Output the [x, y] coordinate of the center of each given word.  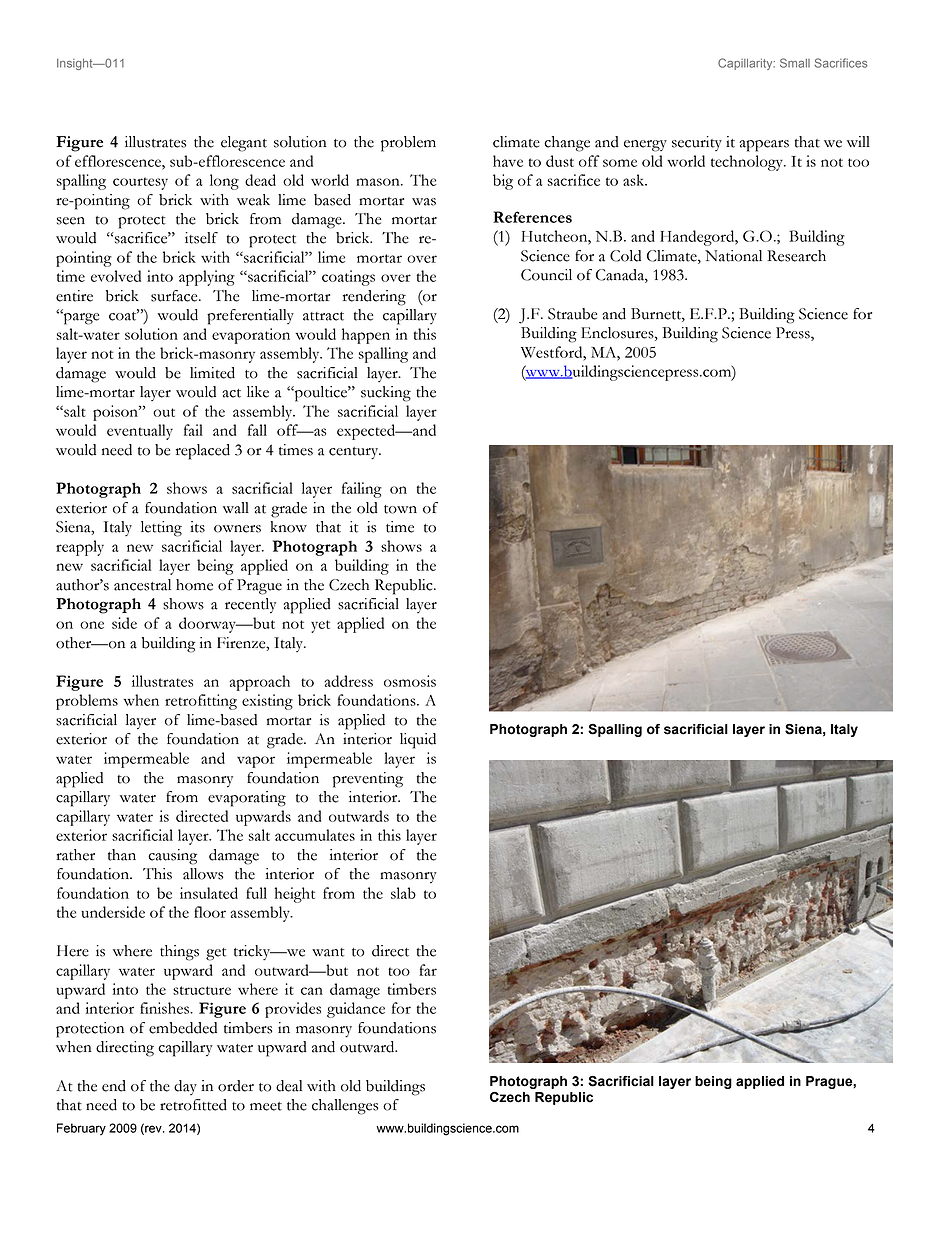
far [428, 970]
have [508, 161]
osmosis [410, 681]
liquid [418, 741]
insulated [209, 893]
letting [161, 529]
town [400, 509]
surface [175, 296]
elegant [244, 144]
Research [796, 256]
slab [403, 893]
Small [795, 63]
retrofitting [201, 702]
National [733, 256]
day [185, 1087]
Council [546, 275]
